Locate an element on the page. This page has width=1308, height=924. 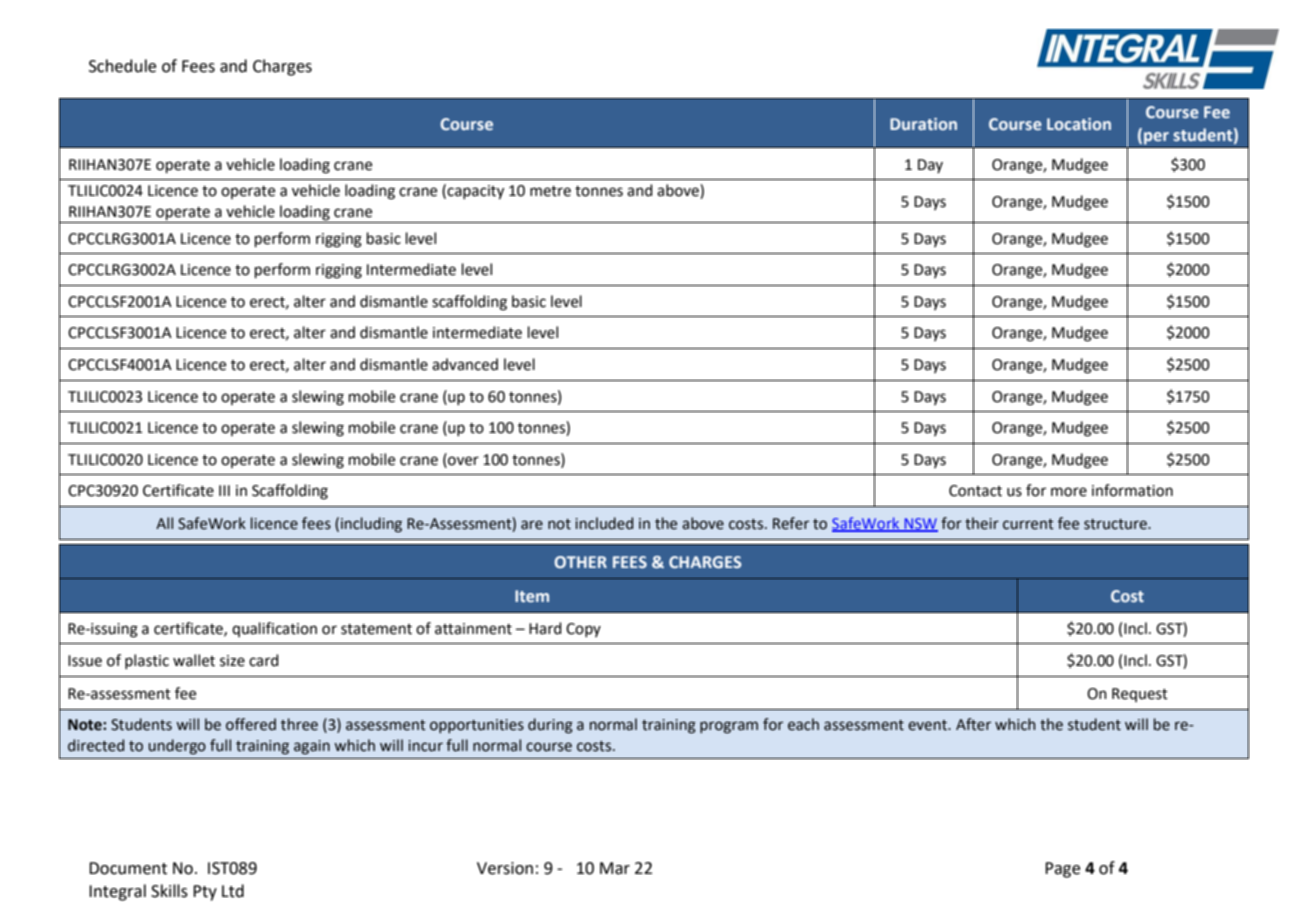
metre is located at coordinates (550, 191).
